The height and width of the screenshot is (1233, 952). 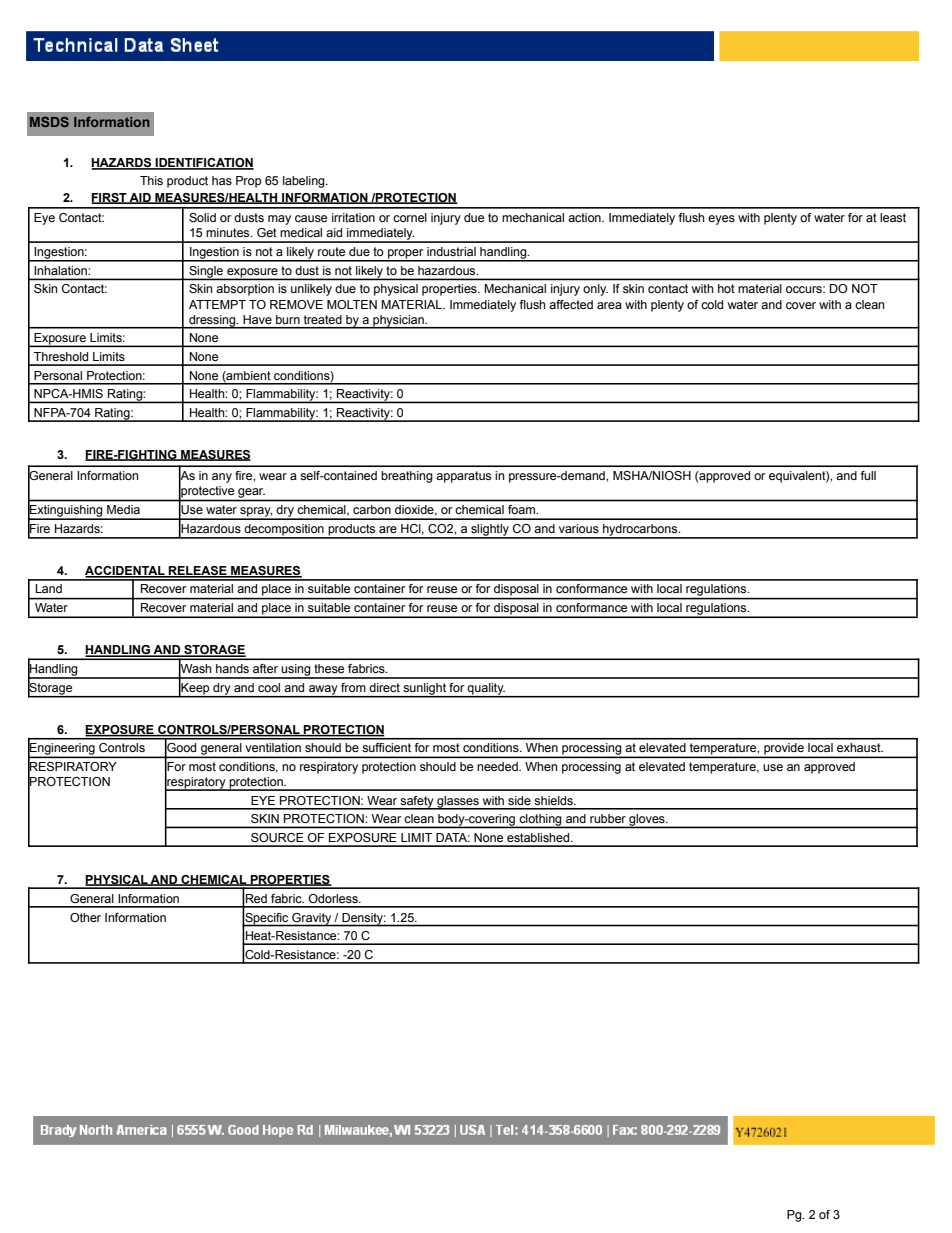 I want to click on eyes, so click(x=721, y=220).
